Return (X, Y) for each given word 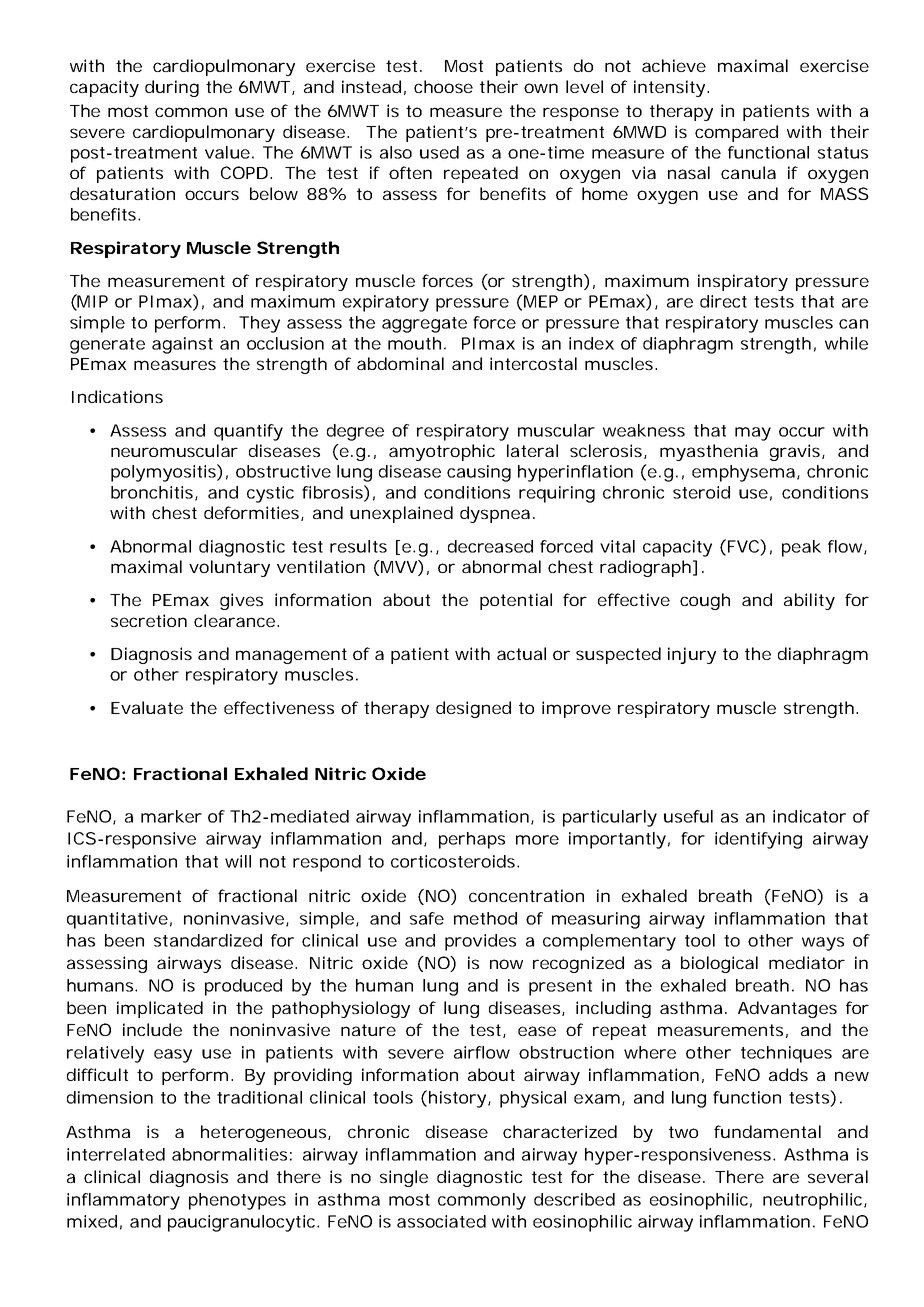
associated (441, 1221)
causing (479, 473)
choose (443, 86)
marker (171, 816)
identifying (758, 840)
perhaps (472, 840)
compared (736, 133)
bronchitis (153, 493)
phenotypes (237, 1201)
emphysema (743, 473)
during (172, 88)
